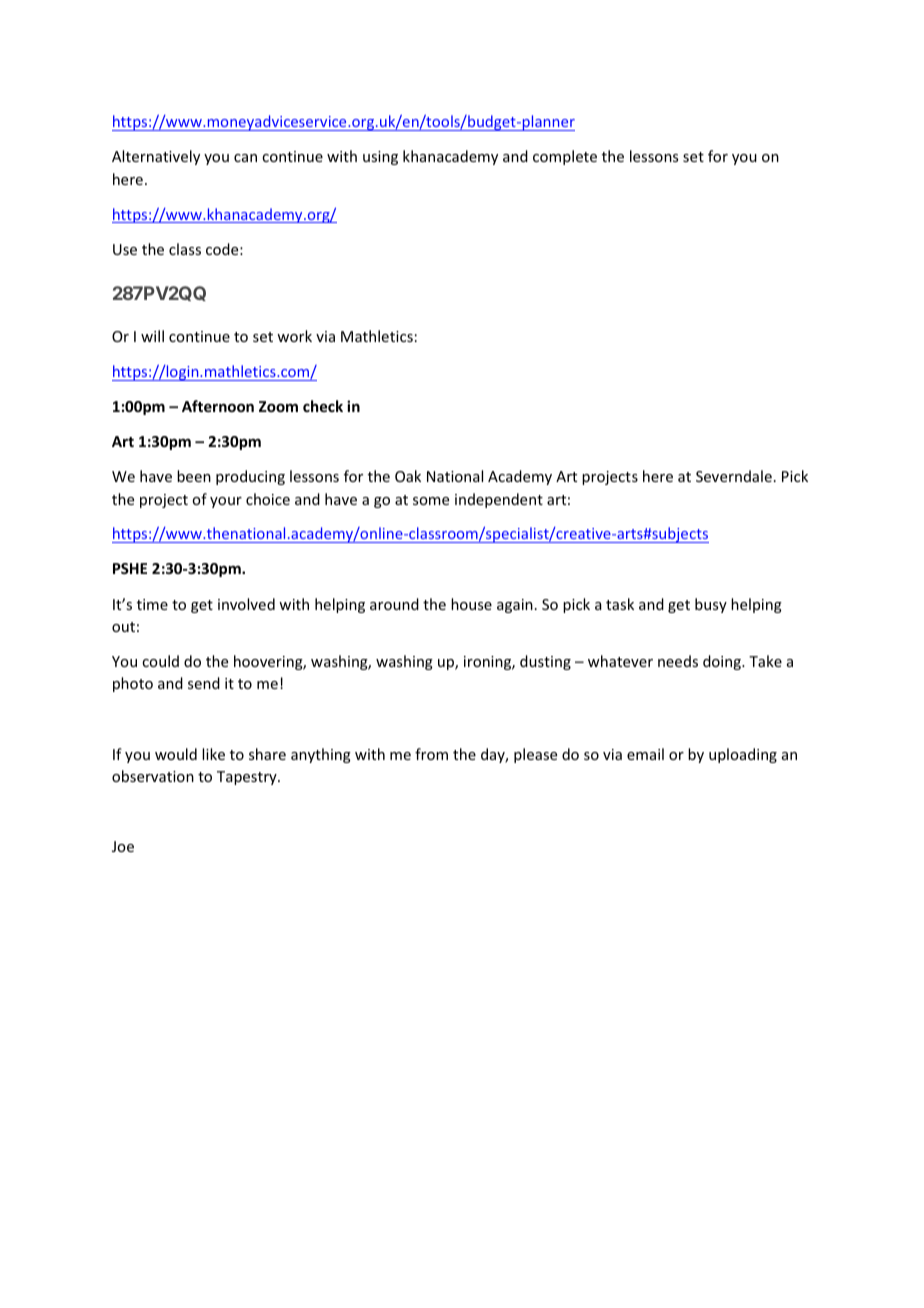  Describe the element at coordinates (123, 846) in the document. I see `Joe` at that location.
